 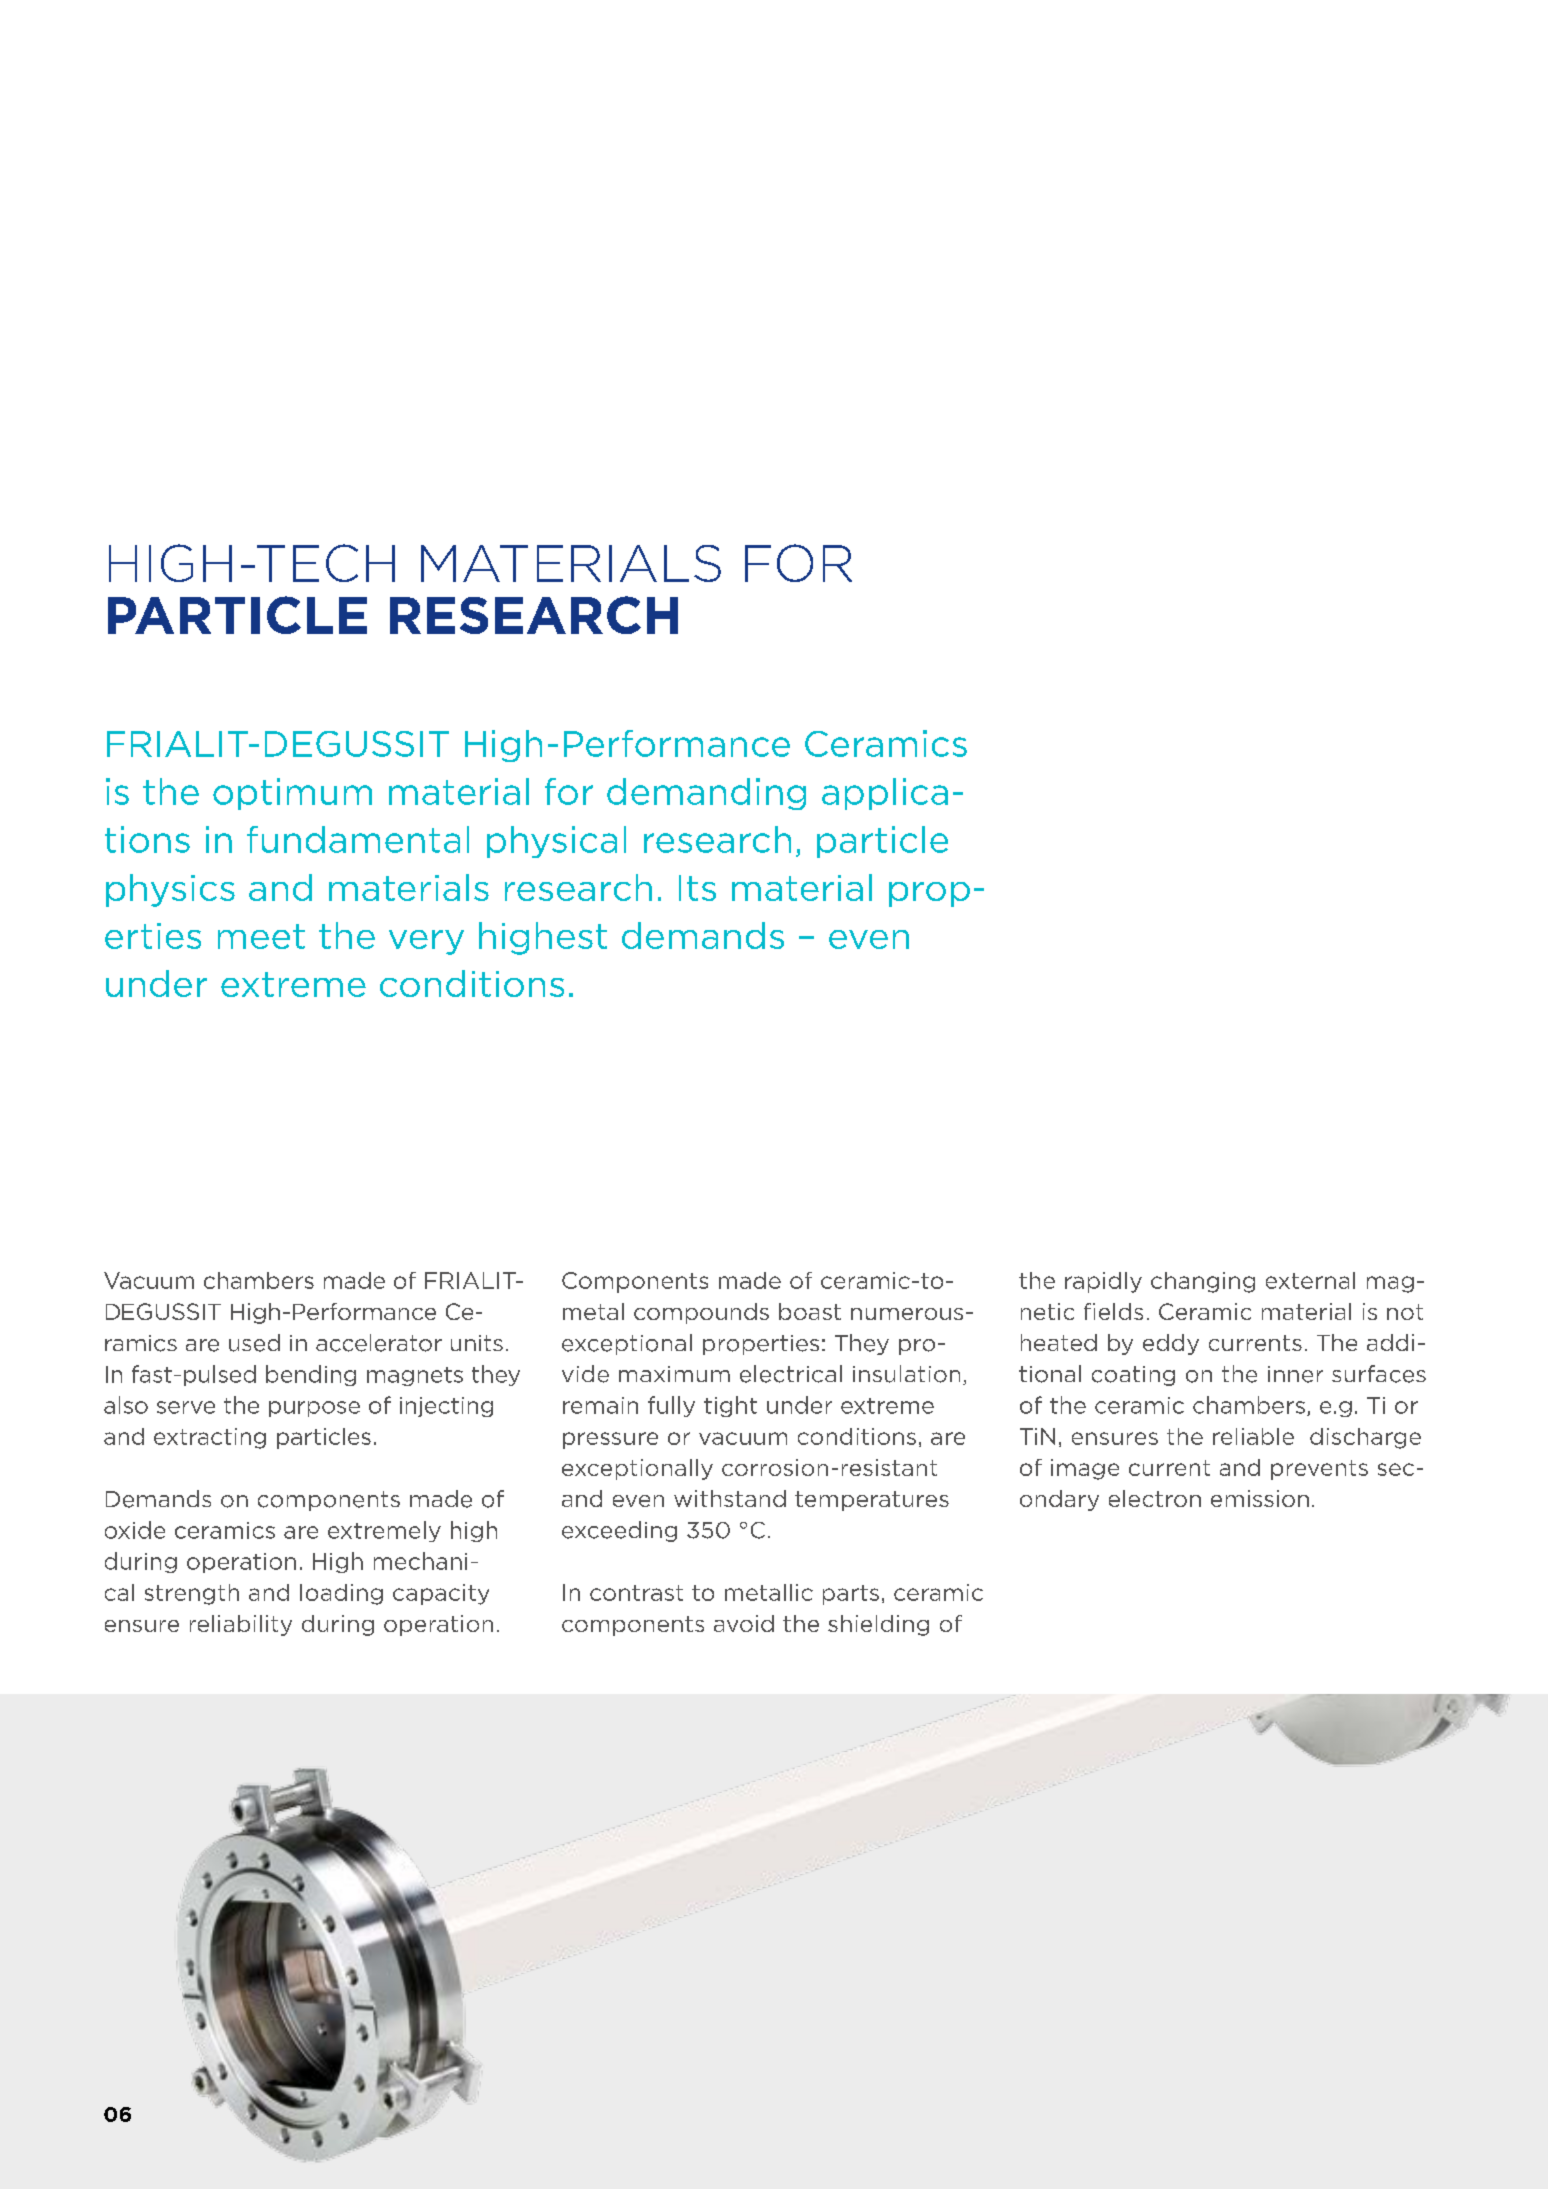 What do you see at coordinates (292, 794) in the screenshot?
I see `optimum` at bounding box center [292, 794].
